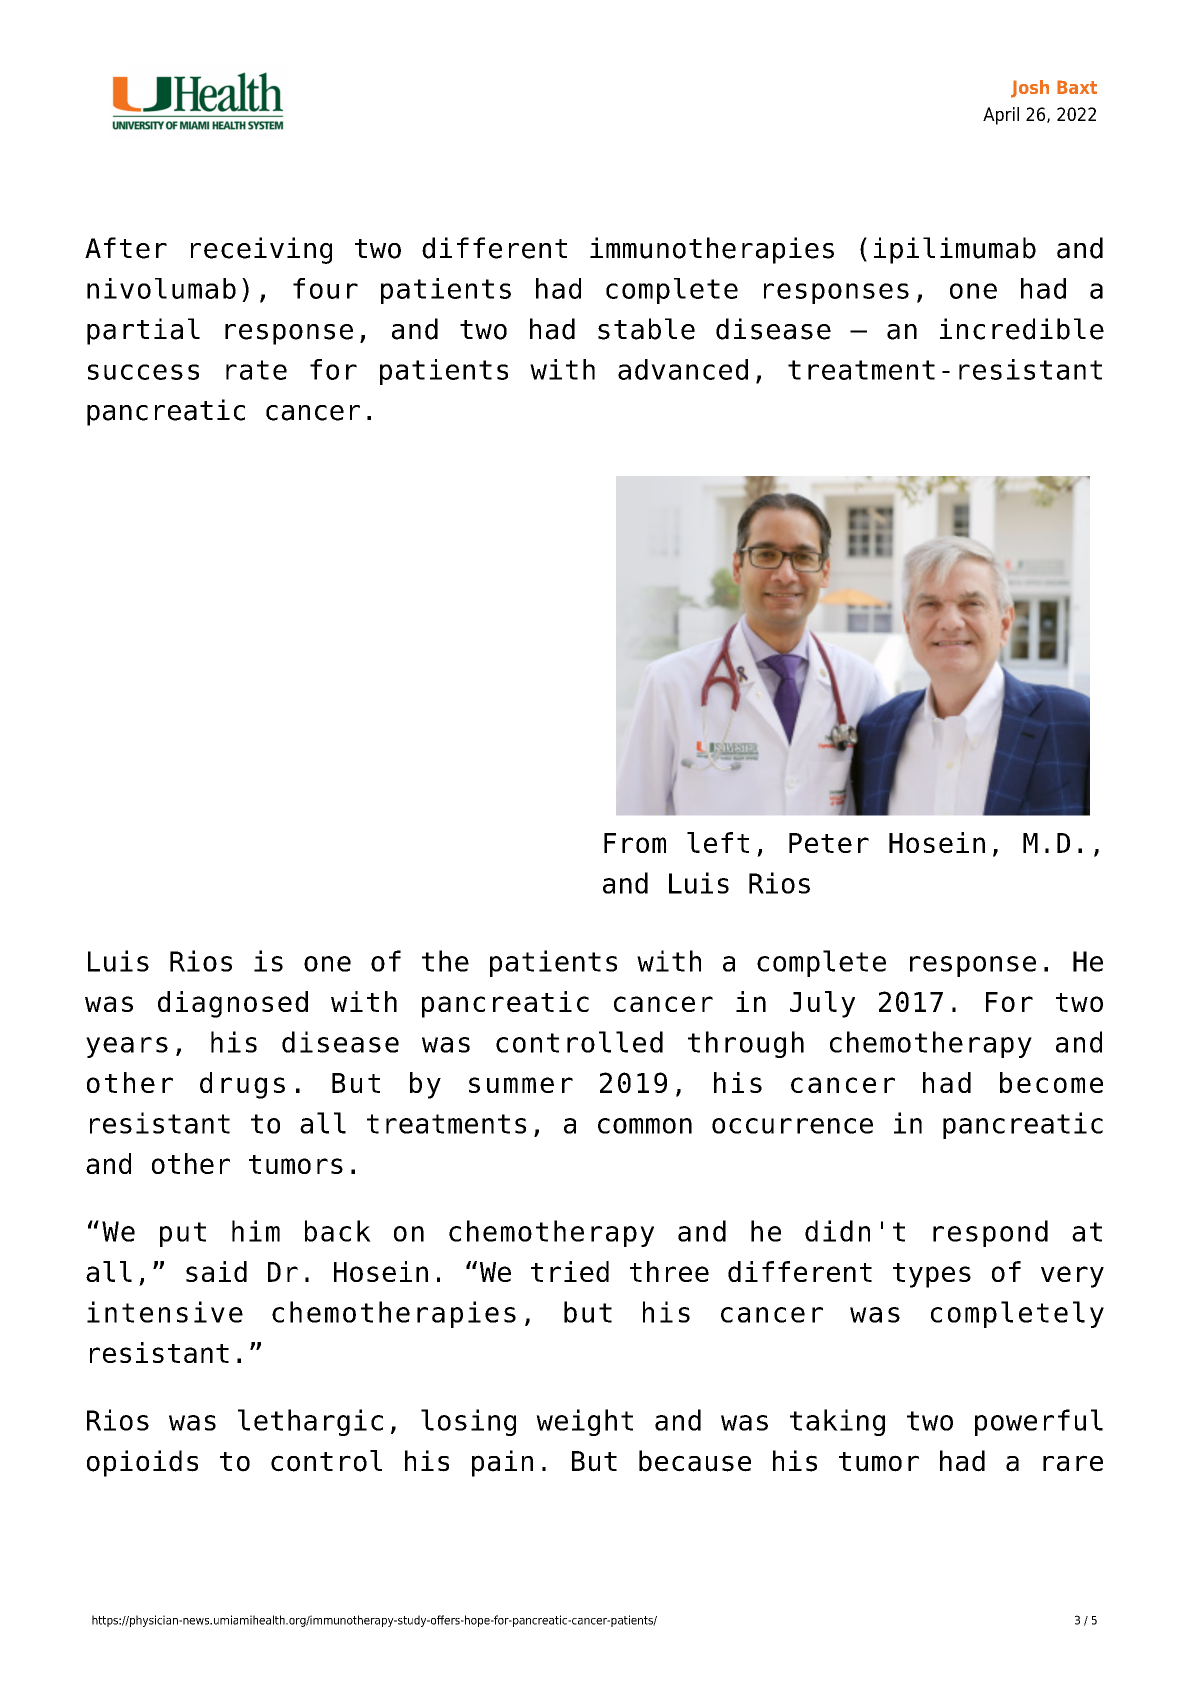  I want to click on advanced, so click(683, 369).
